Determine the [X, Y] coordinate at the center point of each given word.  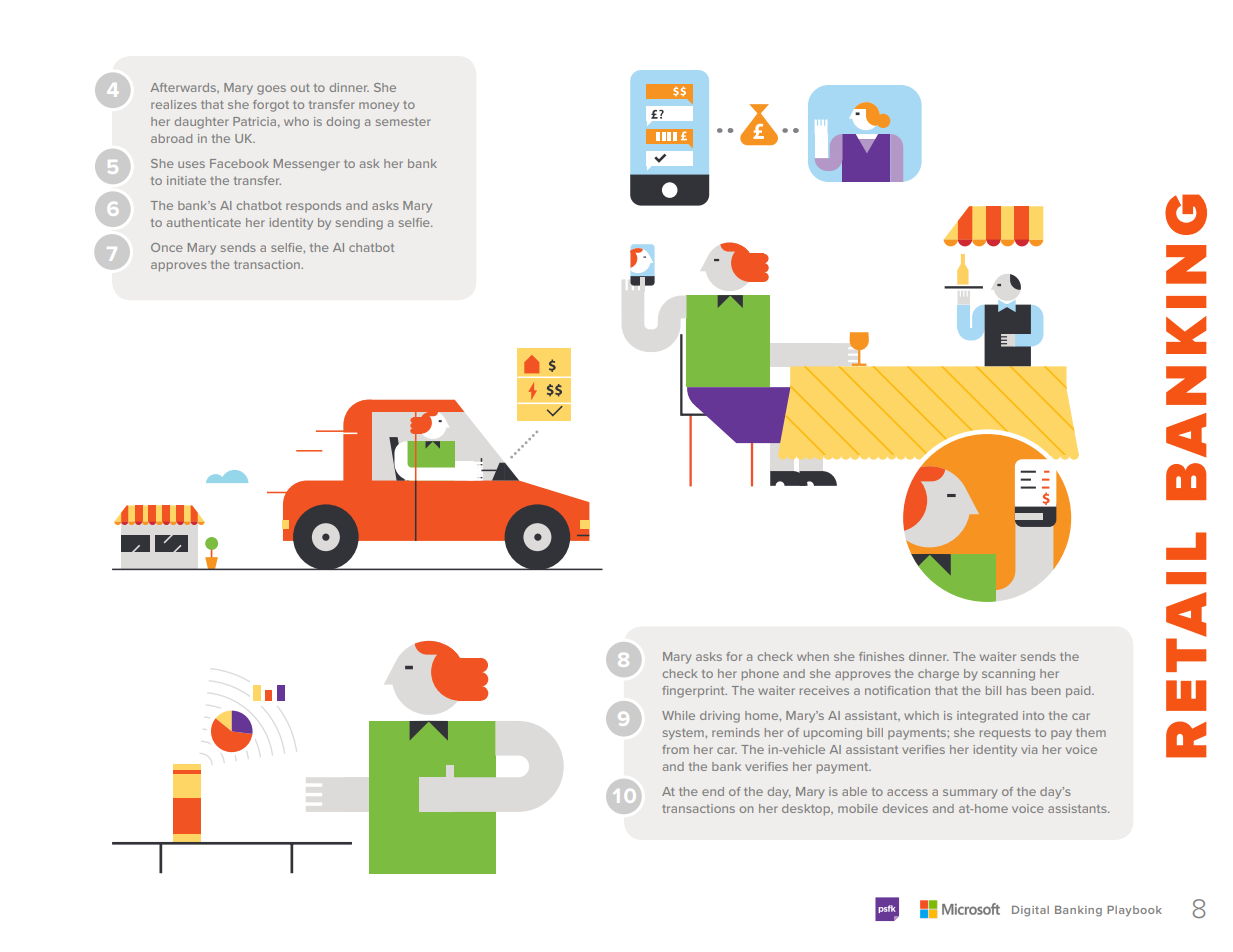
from [675, 749]
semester [403, 122]
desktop [807, 809]
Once [167, 247]
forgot [271, 106]
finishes [881, 656]
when [813, 656]
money [379, 107]
